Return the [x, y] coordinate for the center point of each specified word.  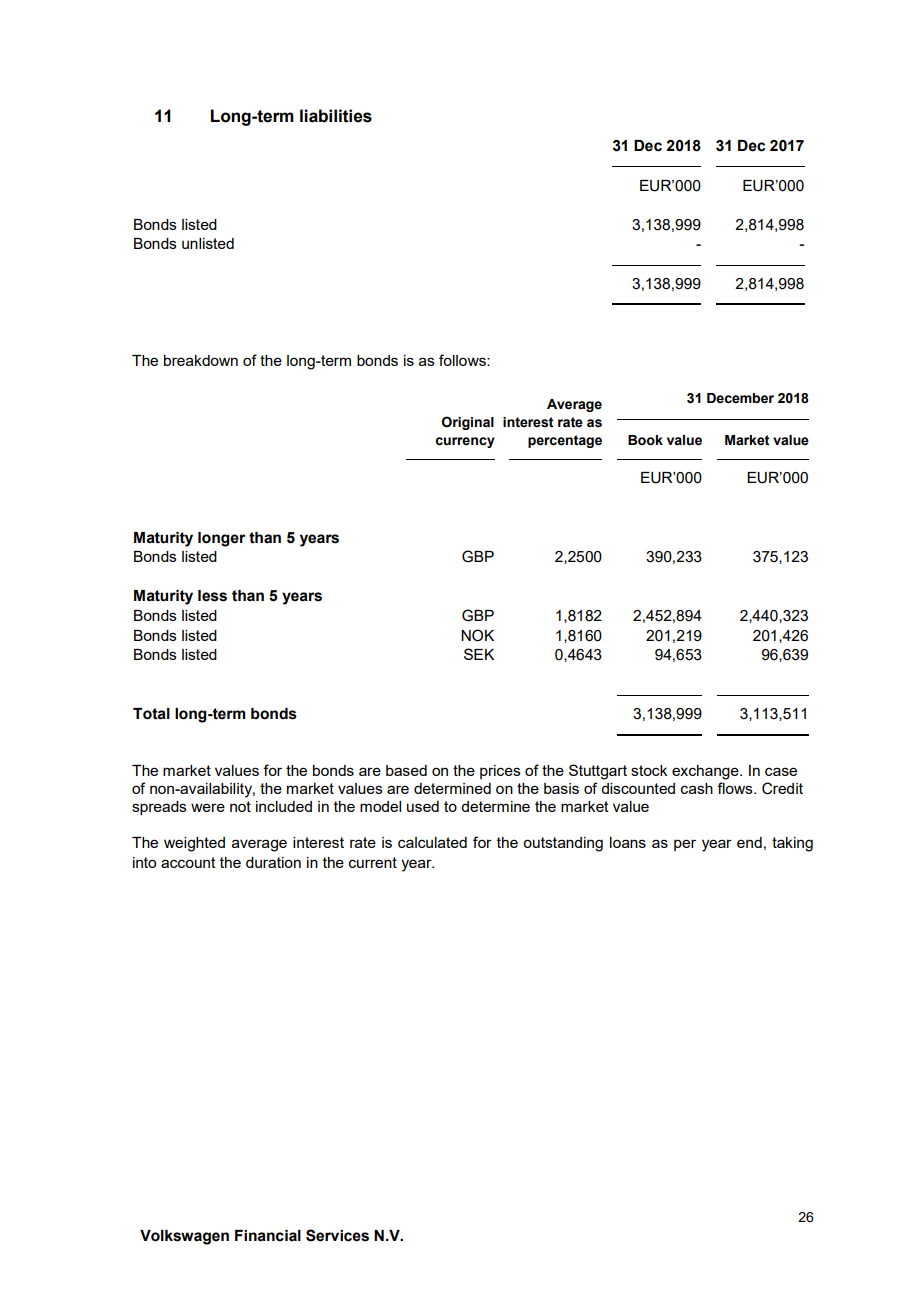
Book [645, 440]
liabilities [336, 116]
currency [465, 442]
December [740, 398]
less [212, 596]
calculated [432, 842]
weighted [194, 844]
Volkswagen [184, 1237]
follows [463, 360]
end [749, 842]
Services [337, 1235]
